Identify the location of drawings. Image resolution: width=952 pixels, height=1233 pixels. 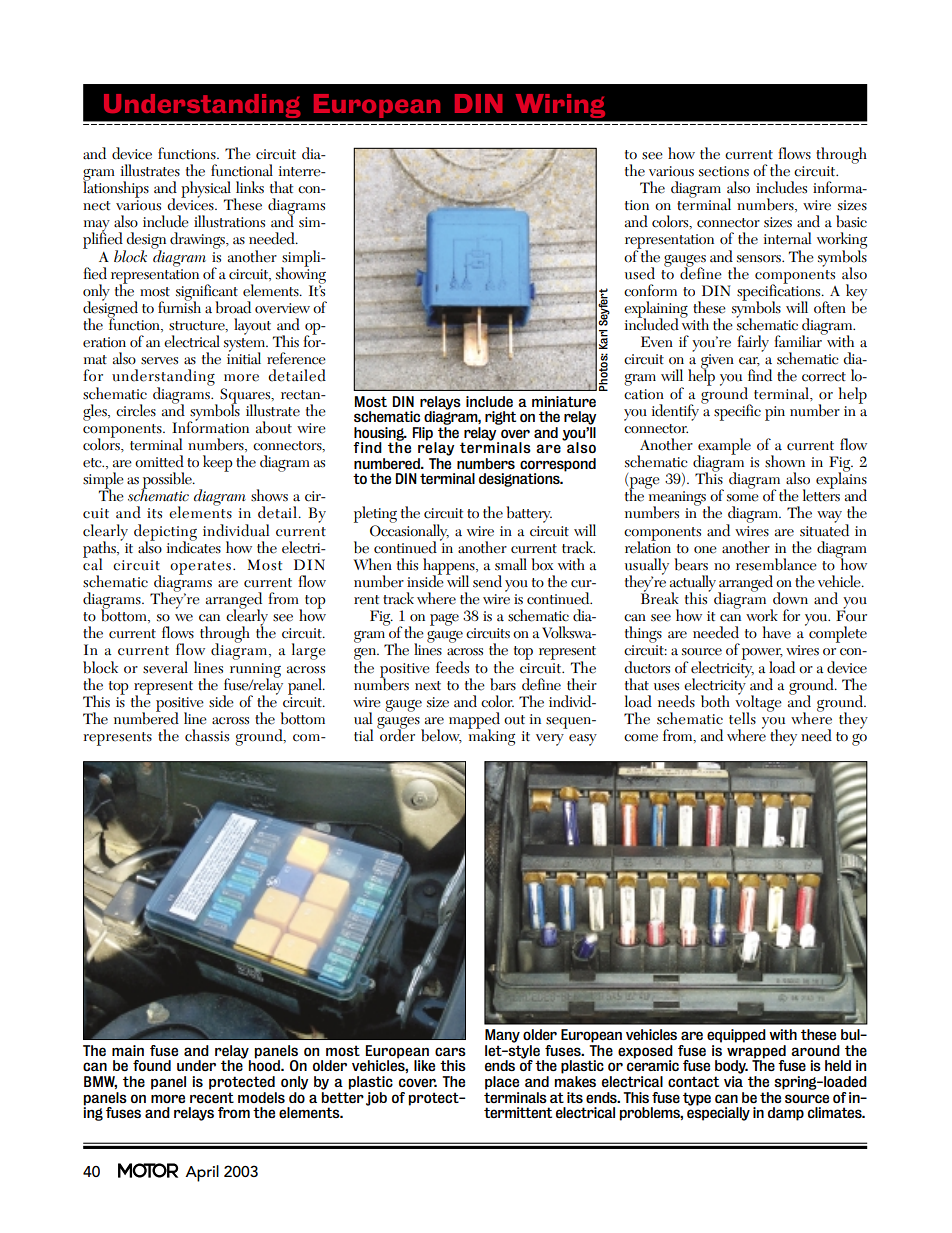
(199, 240).
